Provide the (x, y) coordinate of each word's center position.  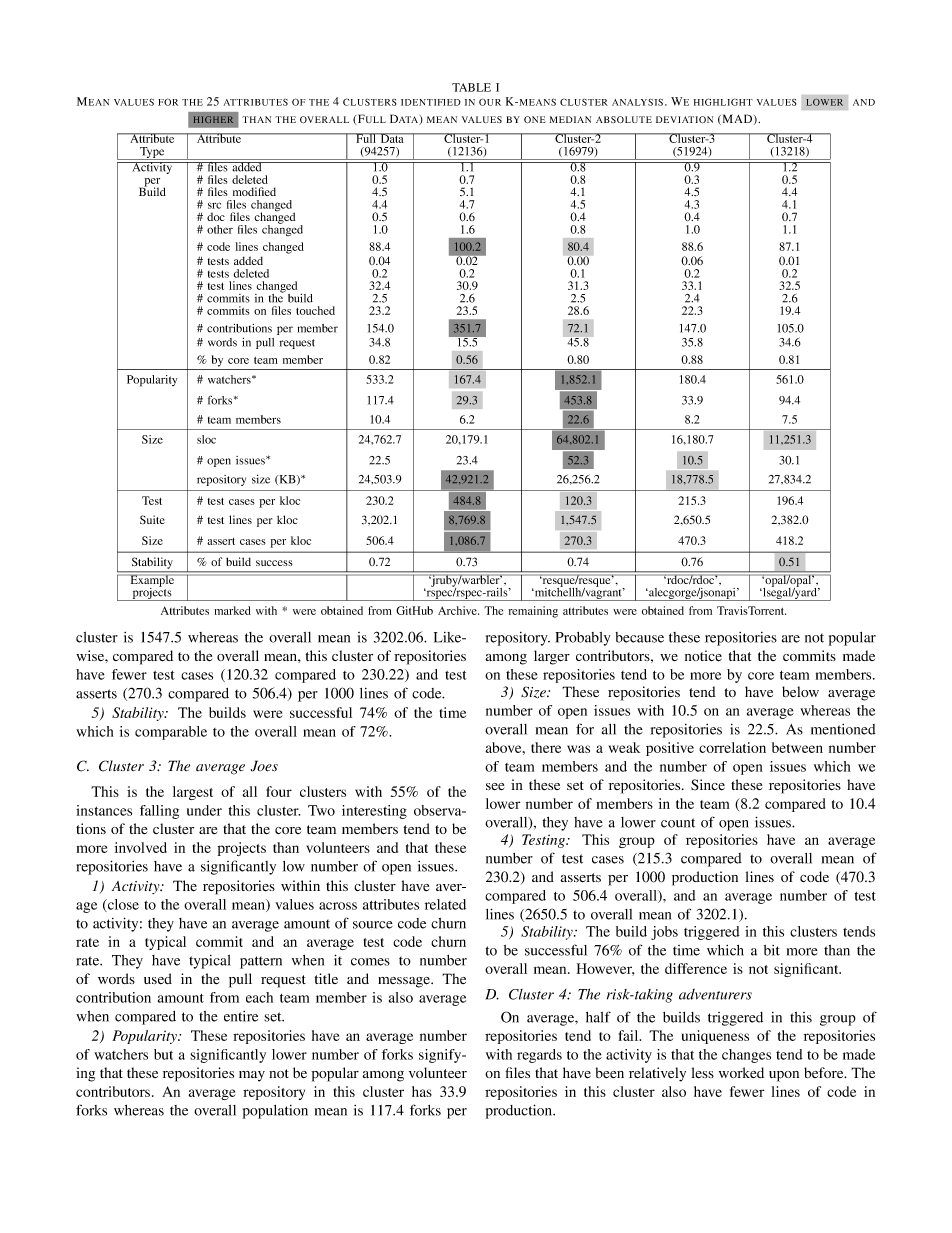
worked (741, 1072)
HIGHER (213, 119)
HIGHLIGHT (723, 102)
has (422, 1091)
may (252, 1076)
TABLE (471, 87)
